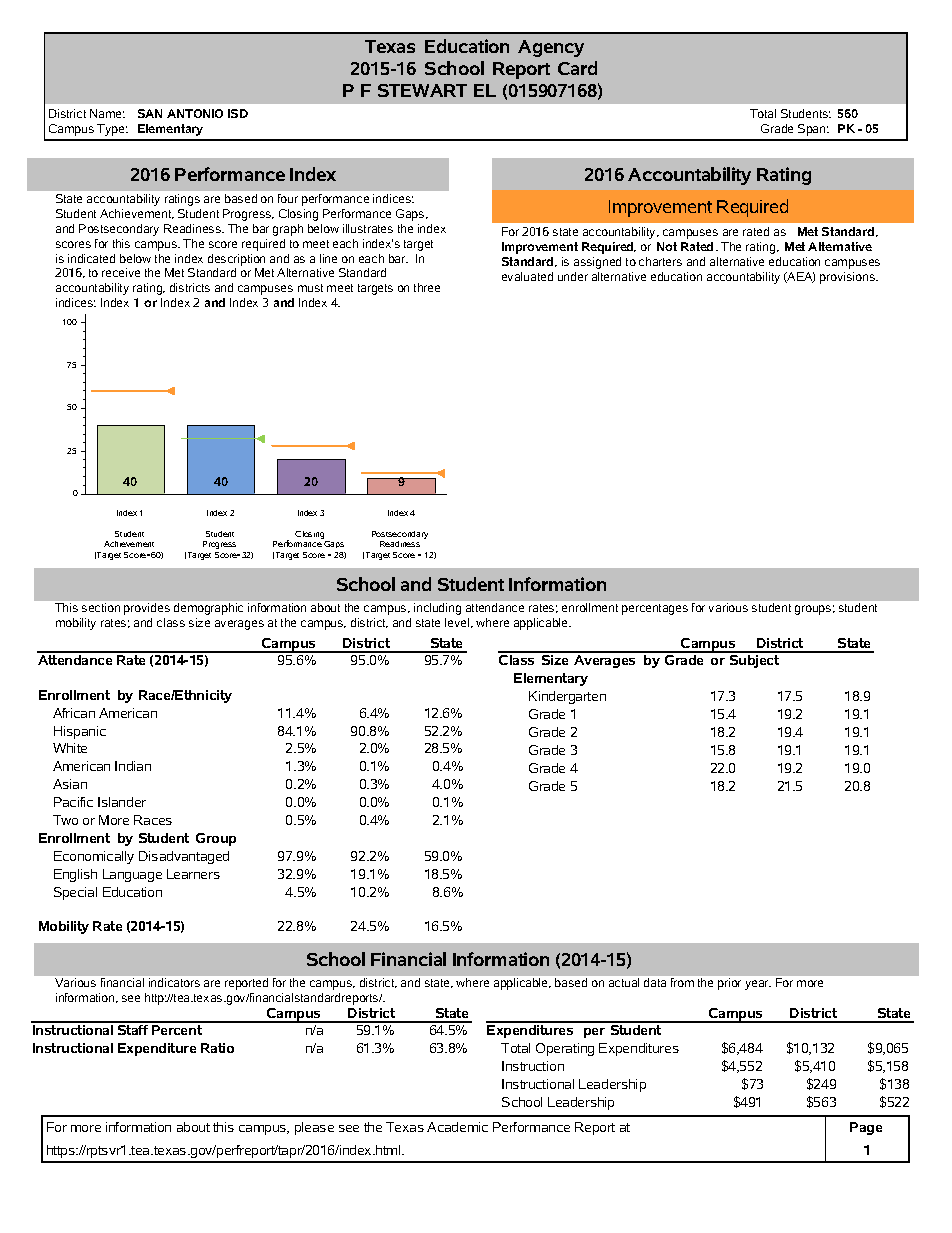 The image size is (952, 1233). What do you see at coordinates (457, 1127) in the screenshot?
I see `Academic` at bounding box center [457, 1127].
